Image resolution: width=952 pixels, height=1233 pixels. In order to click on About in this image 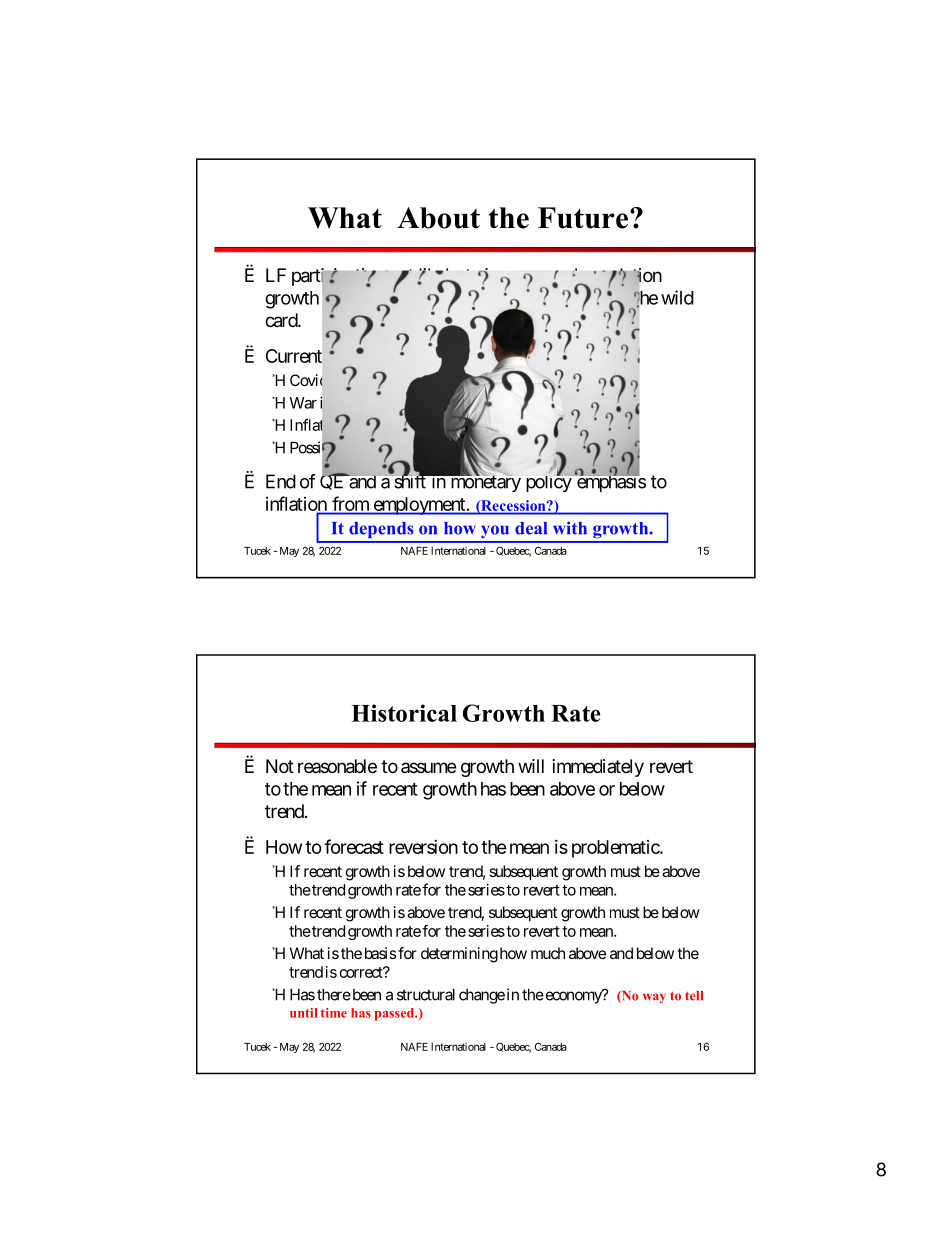, I will do `click(438, 218)`.
